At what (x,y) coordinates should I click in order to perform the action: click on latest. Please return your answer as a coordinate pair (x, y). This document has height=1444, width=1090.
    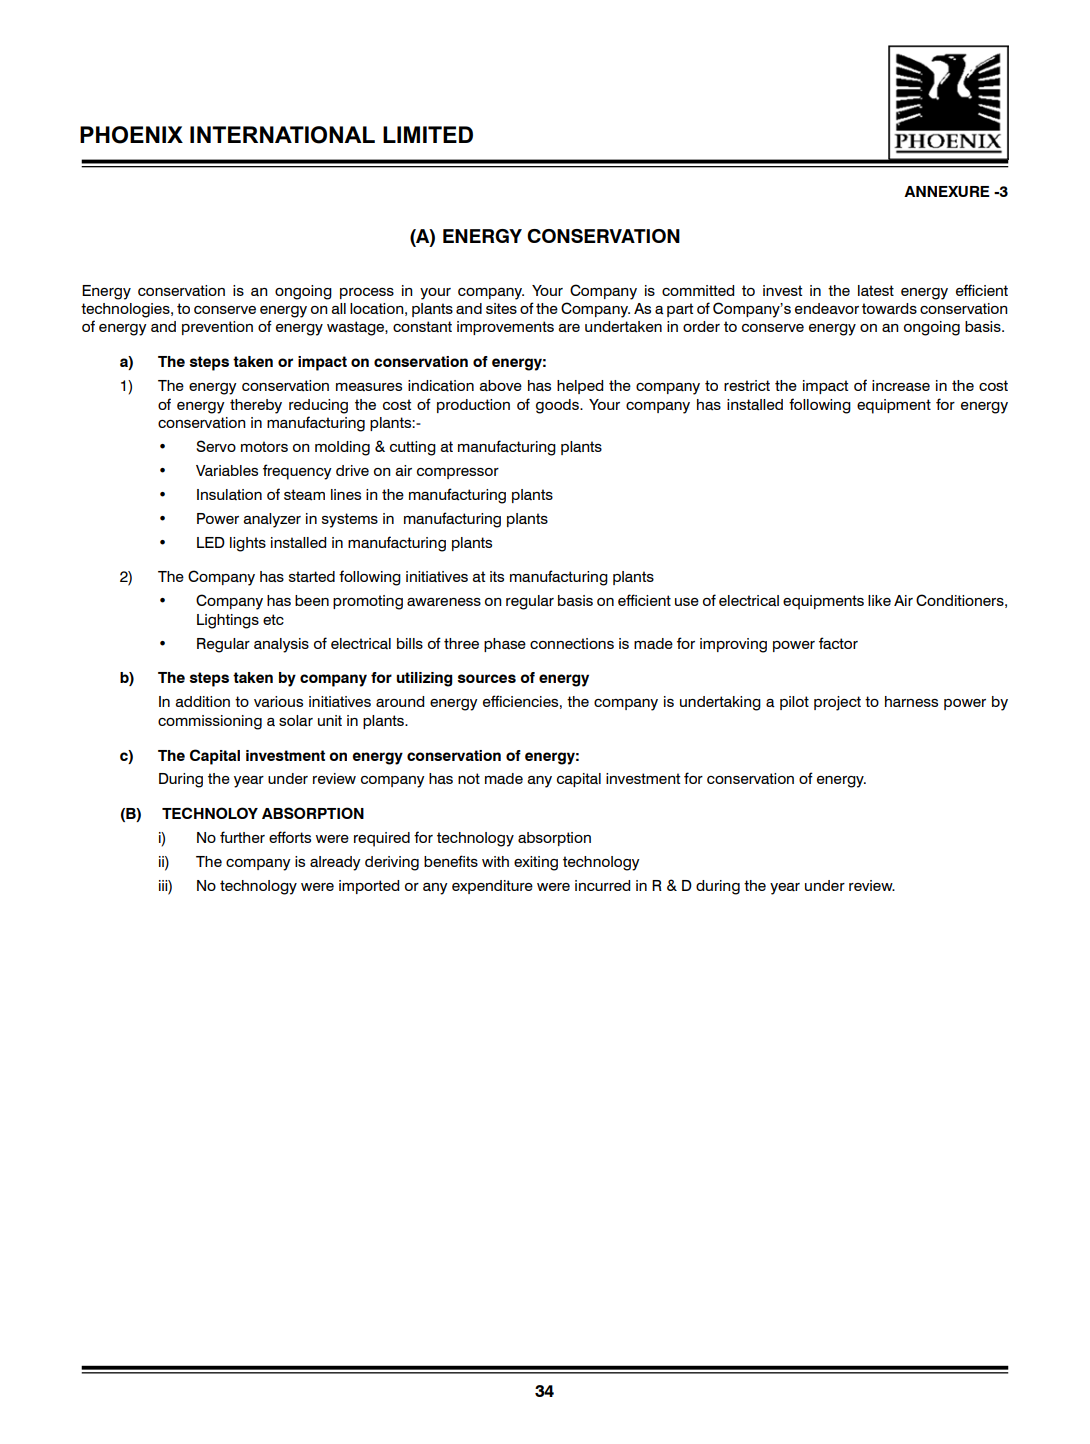
    Looking at the image, I should click on (876, 290).
